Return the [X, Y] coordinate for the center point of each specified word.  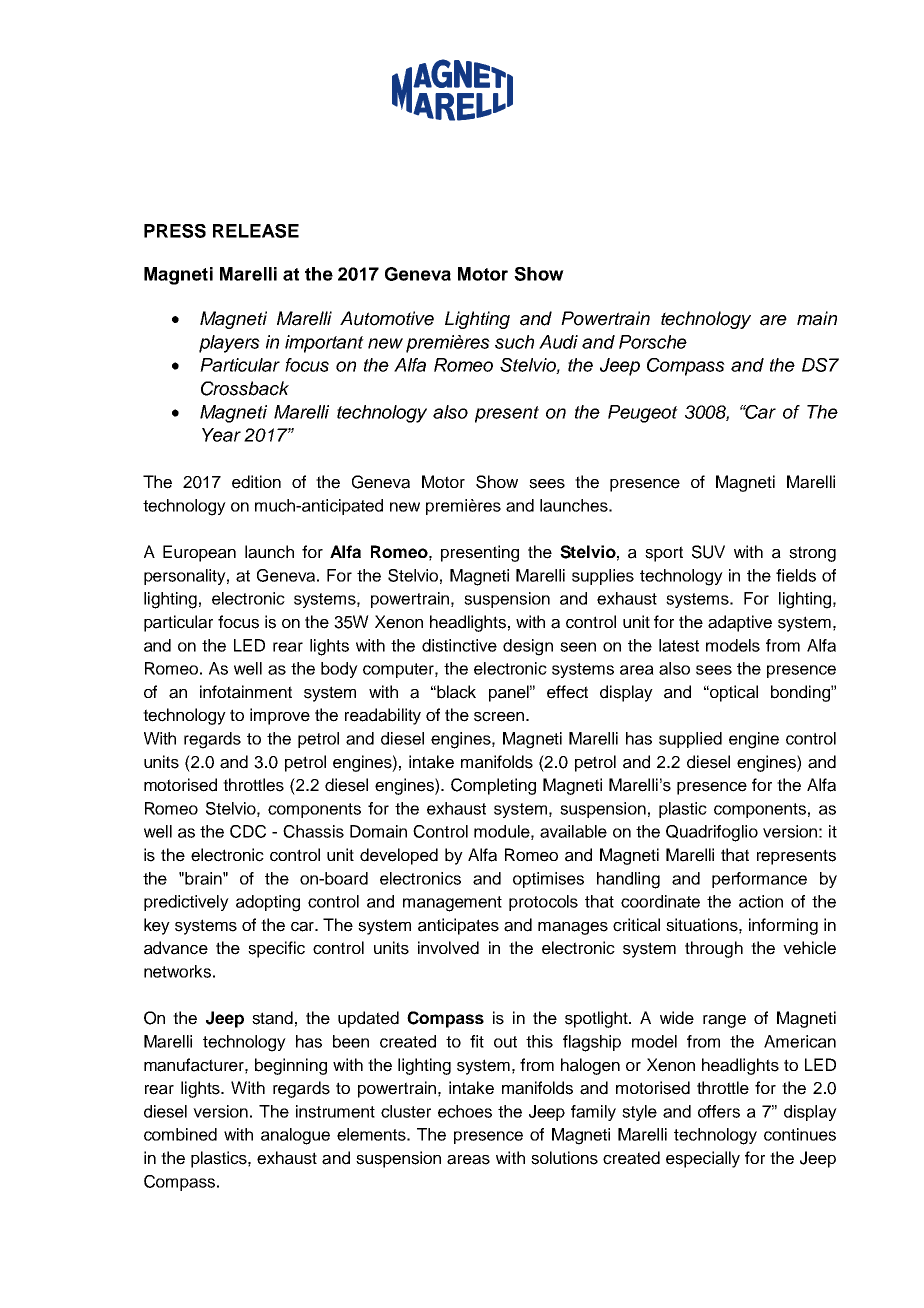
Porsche [653, 342]
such [514, 342]
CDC [248, 831]
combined [180, 1134]
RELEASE [256, 231]
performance [759, 880]
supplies [603, 577]
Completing [493, 786]
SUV [708, 552]
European [199, 553]
